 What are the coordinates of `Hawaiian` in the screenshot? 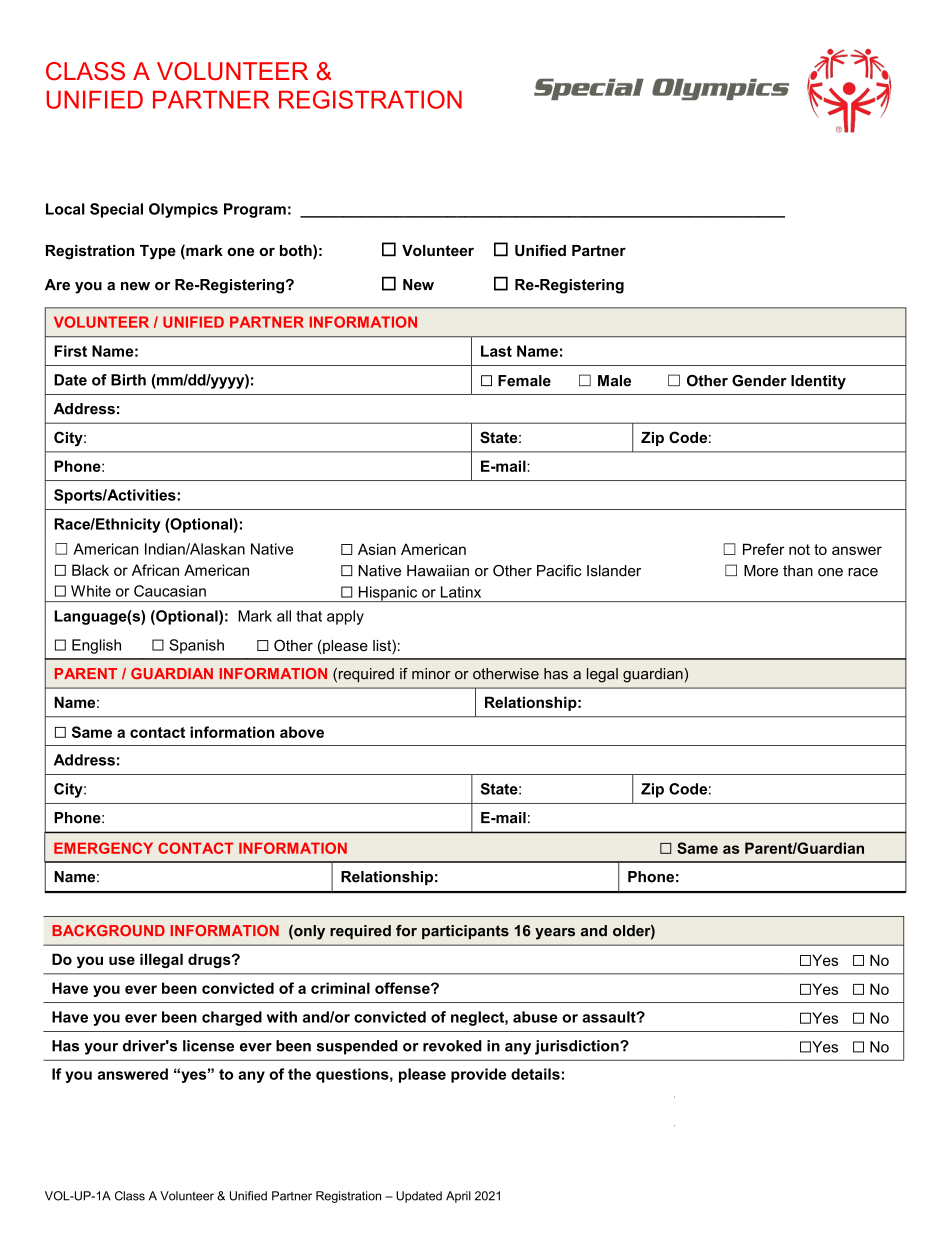 It's located at (438, 571).
